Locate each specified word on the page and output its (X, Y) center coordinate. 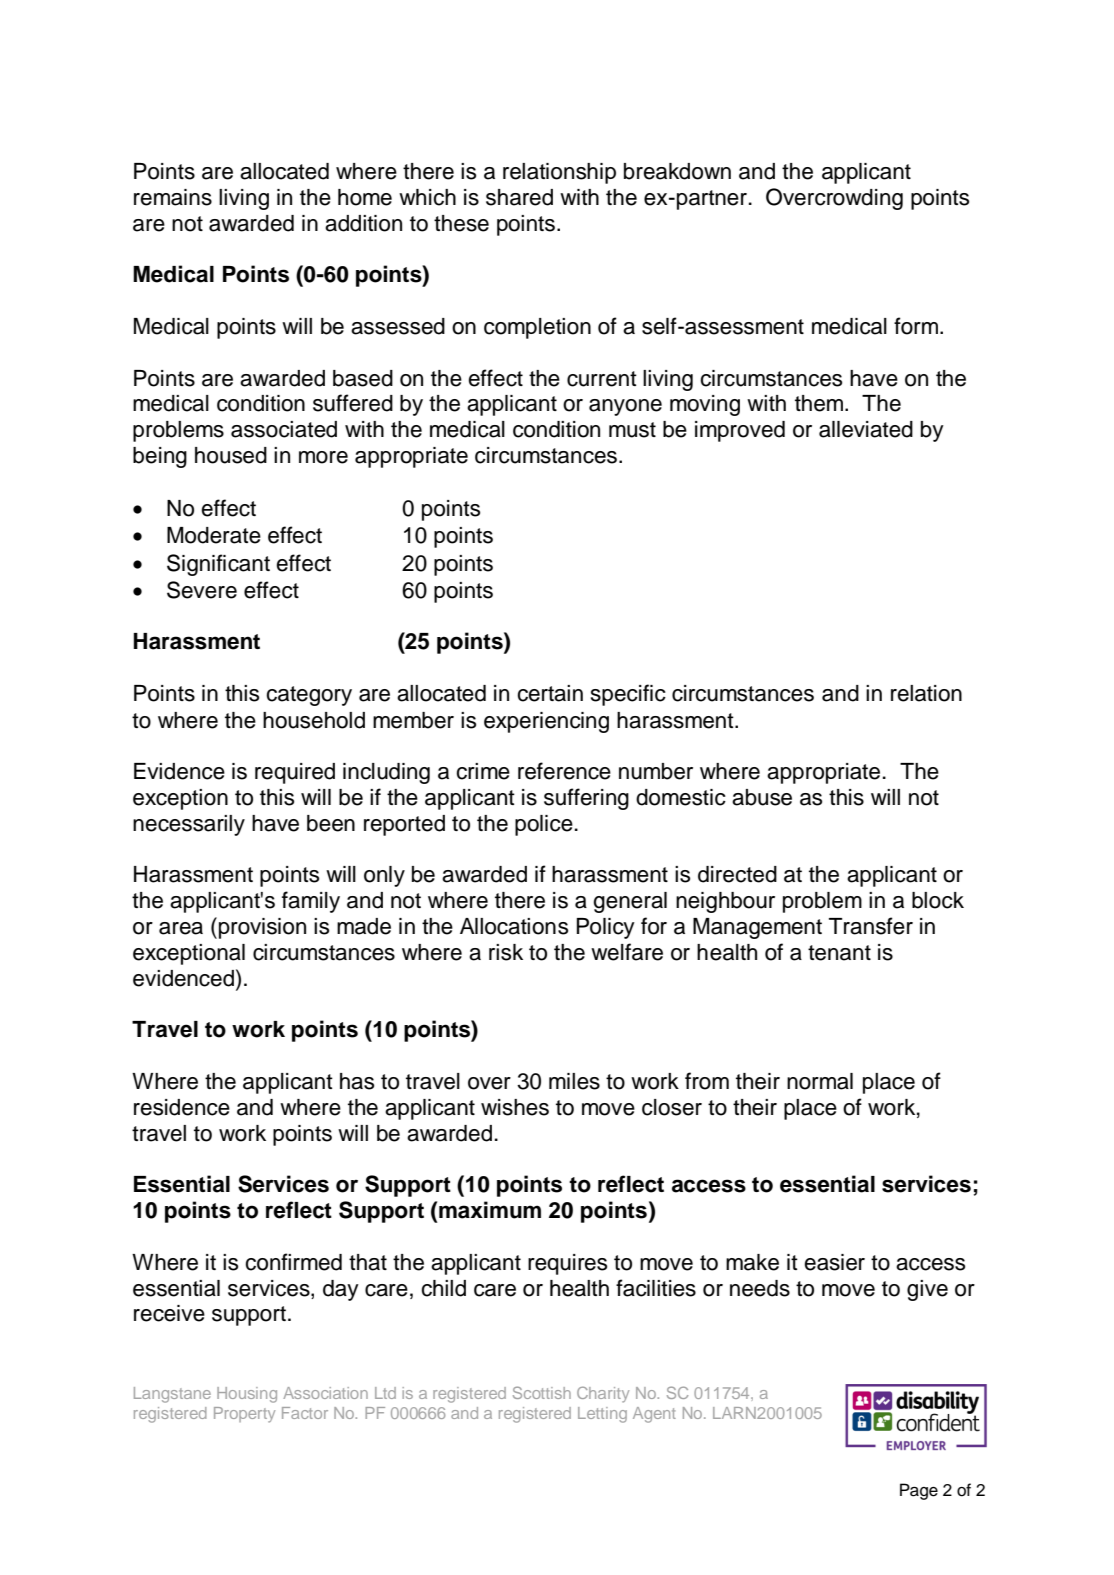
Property (244, 1415)
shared (519, 197)
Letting (602, 1415)
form (917, 326)
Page (919, 1491)
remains (173, 197)
